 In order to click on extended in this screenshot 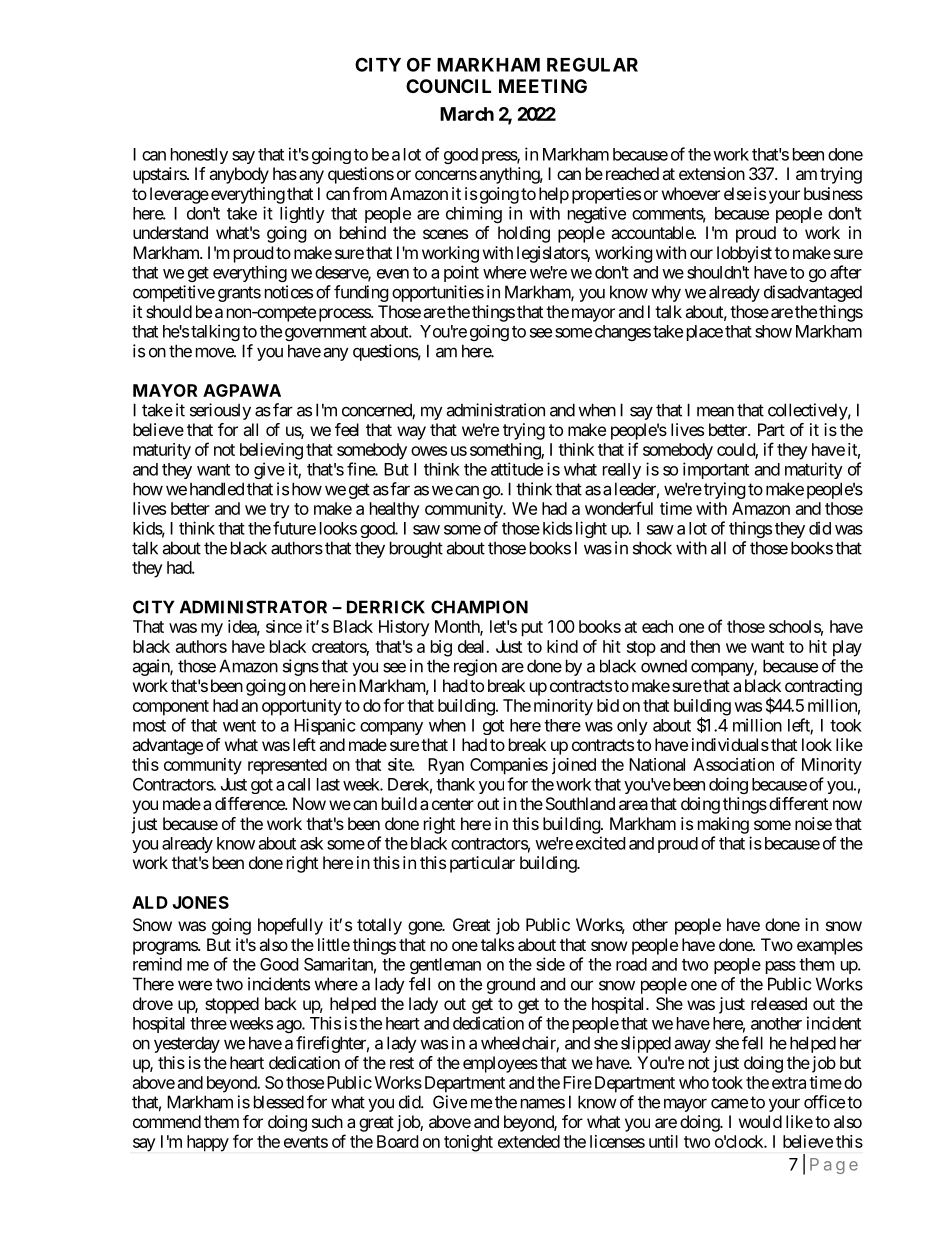, I will do `click(529, 1141)`.
